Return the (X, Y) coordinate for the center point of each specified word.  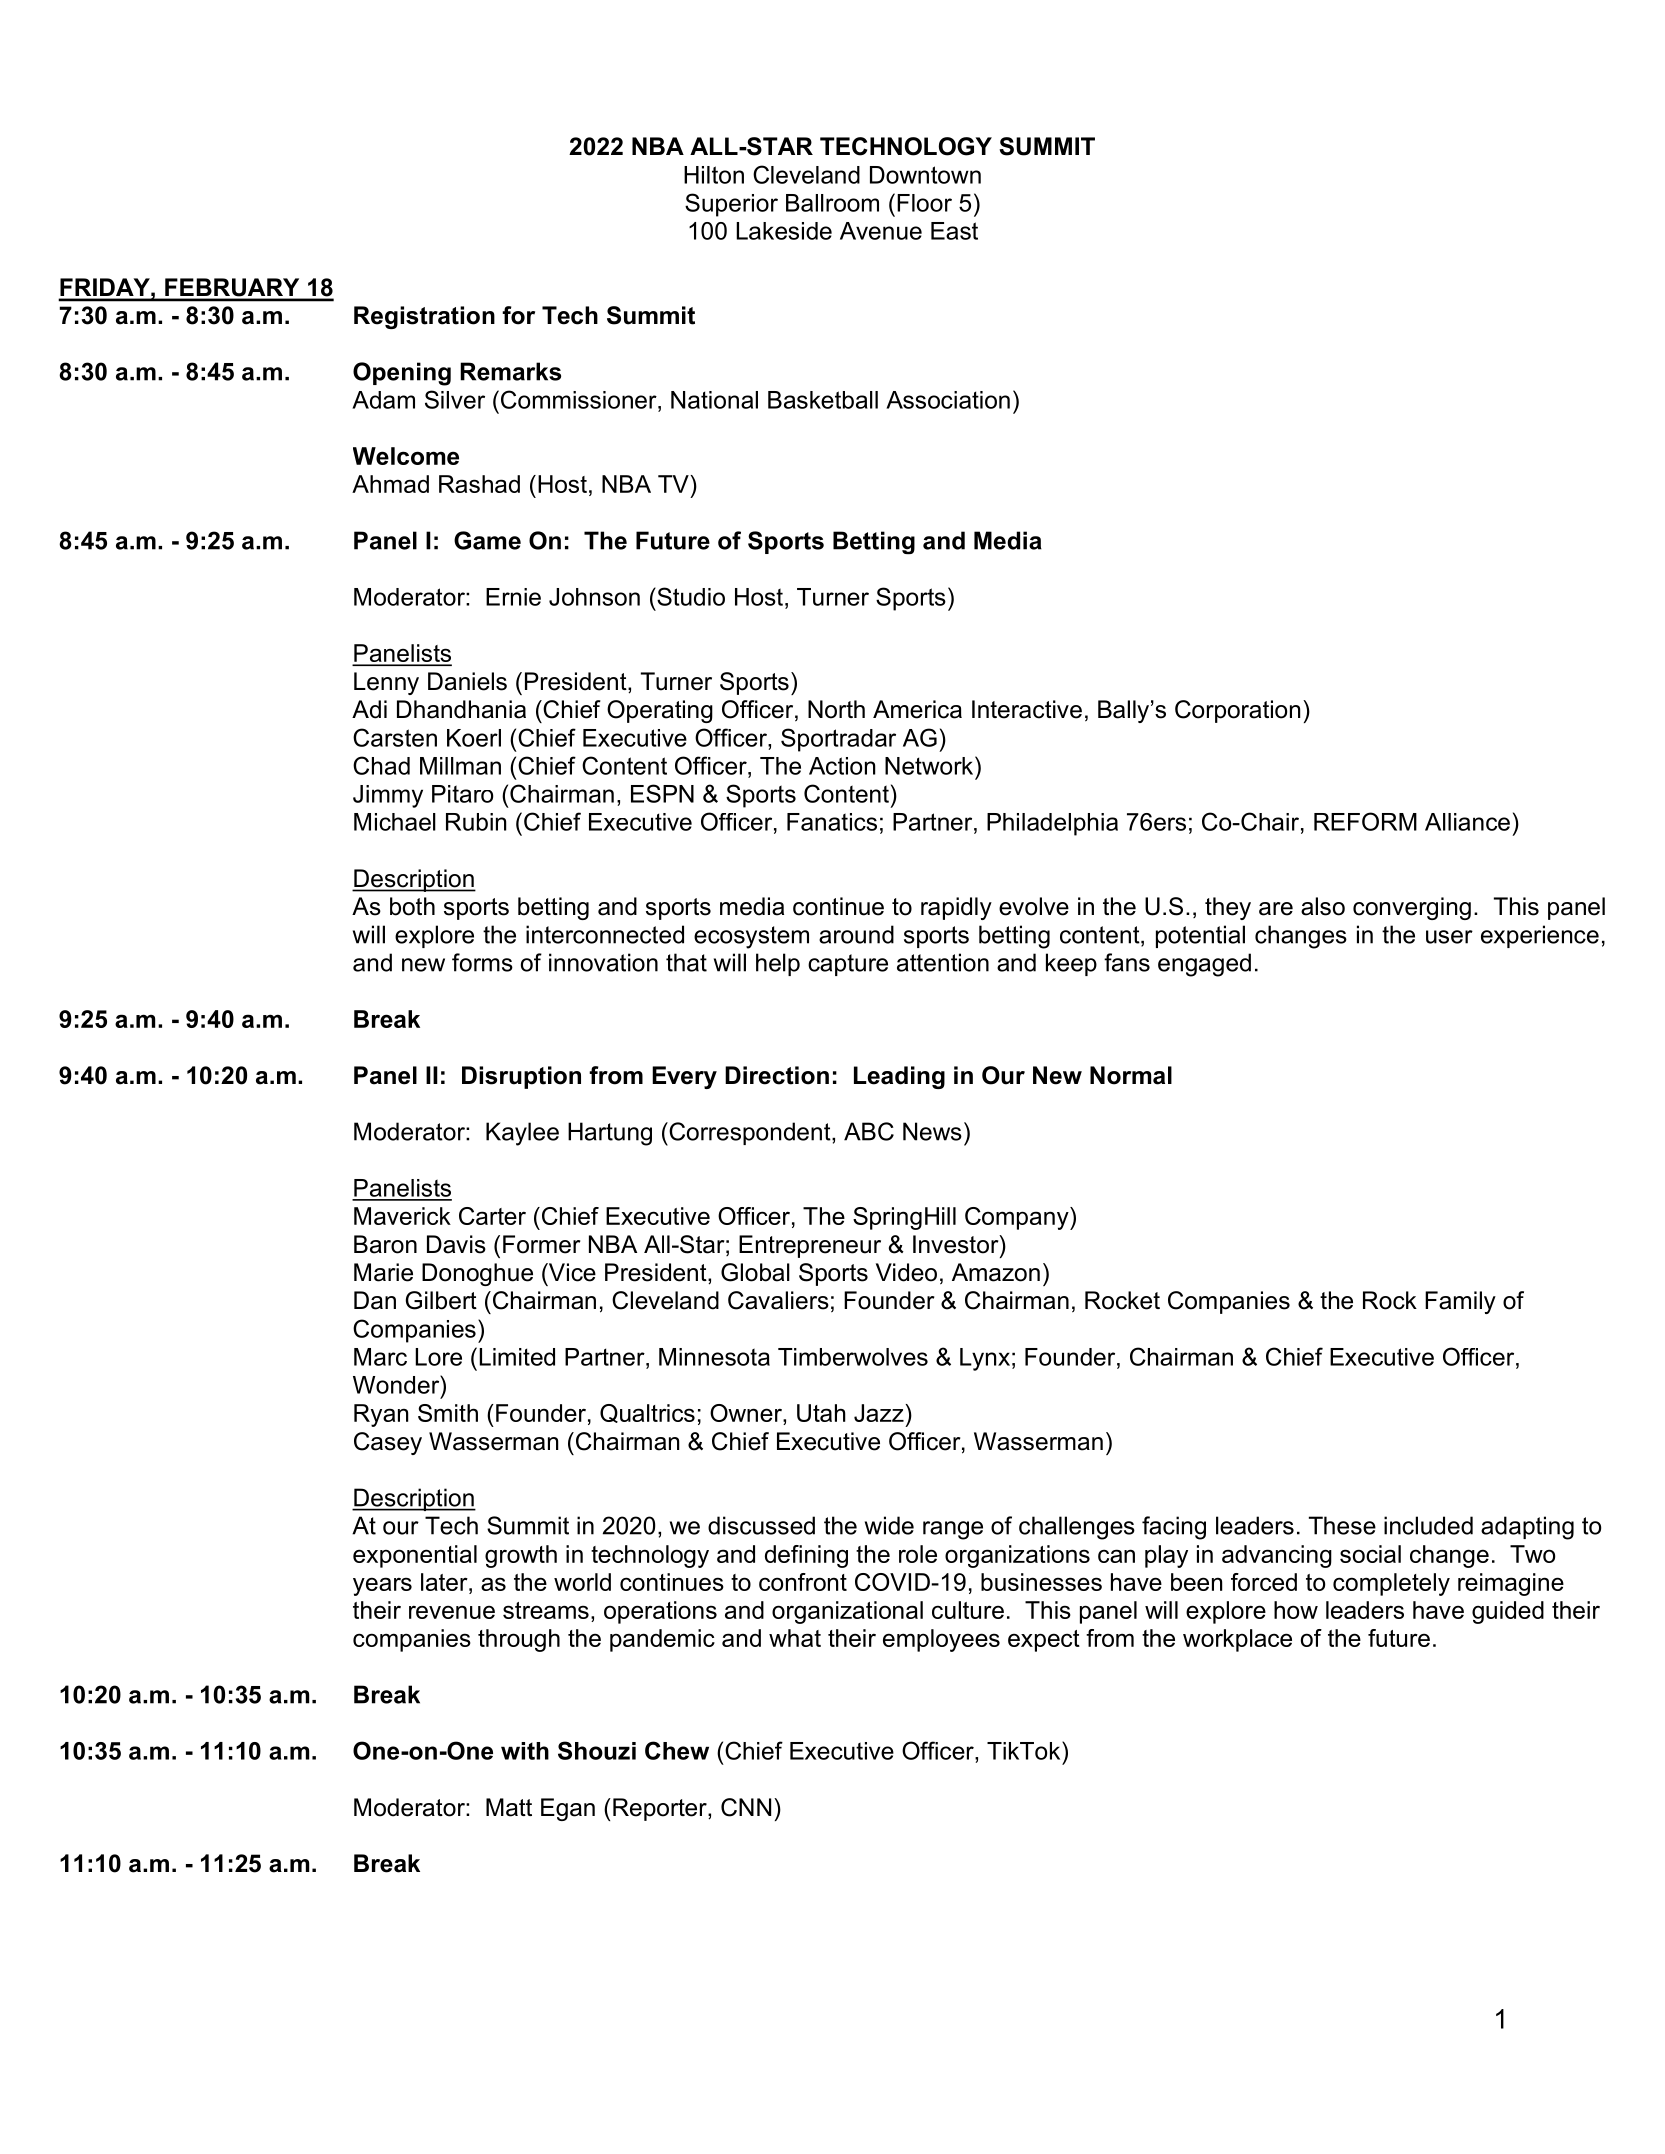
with (525, 1751)
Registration (424, 317)
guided (1508, 1612)
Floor (924, 203)
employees (941, 1640)
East (954, 231)
